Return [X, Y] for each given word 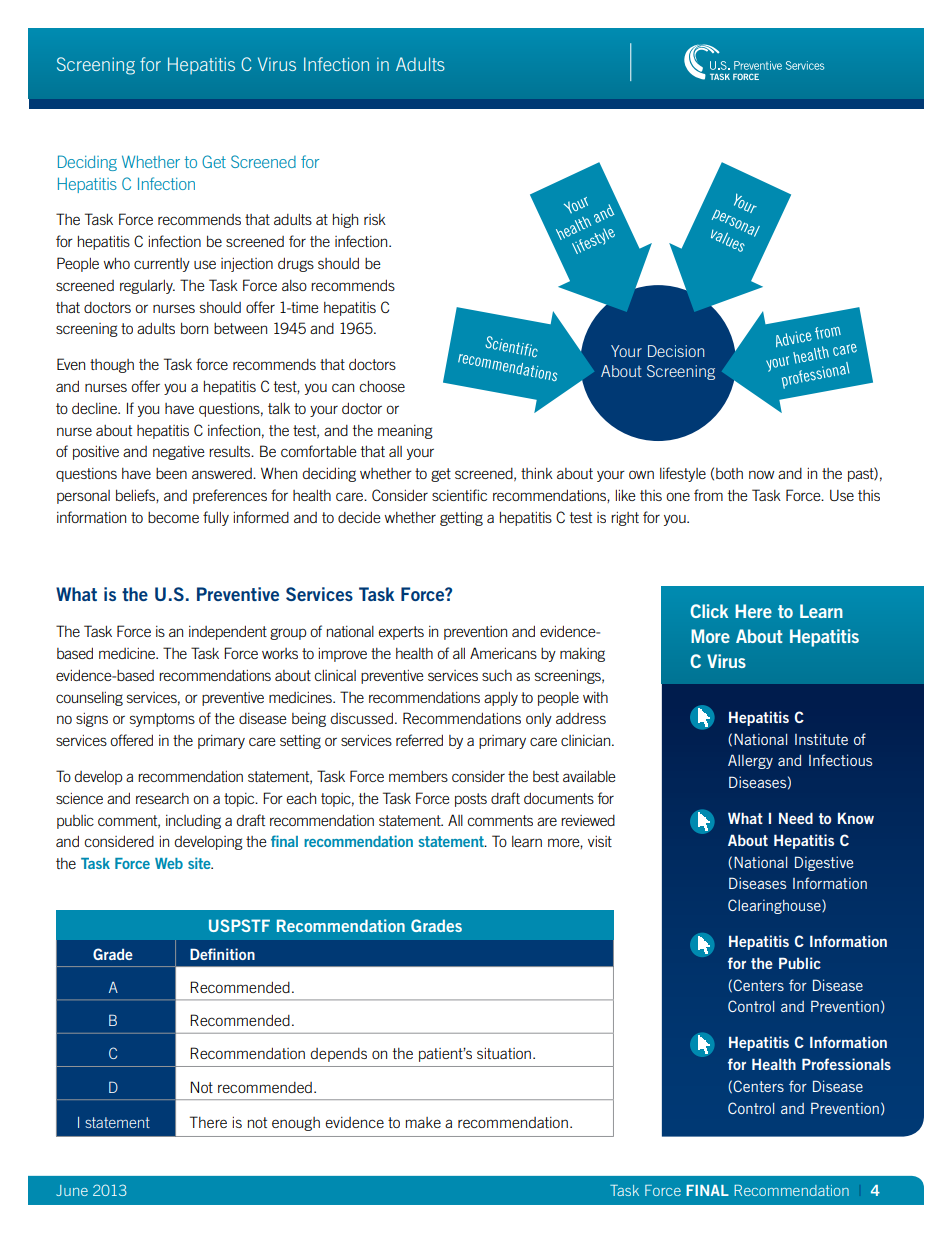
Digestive [824, 863]
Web [169, 863]
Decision [676, 351]
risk [375, 219]
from [708, 495]
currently [162, 265]
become [173, 517]
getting [461, 519]
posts [471, 800]
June [72, 1190]
